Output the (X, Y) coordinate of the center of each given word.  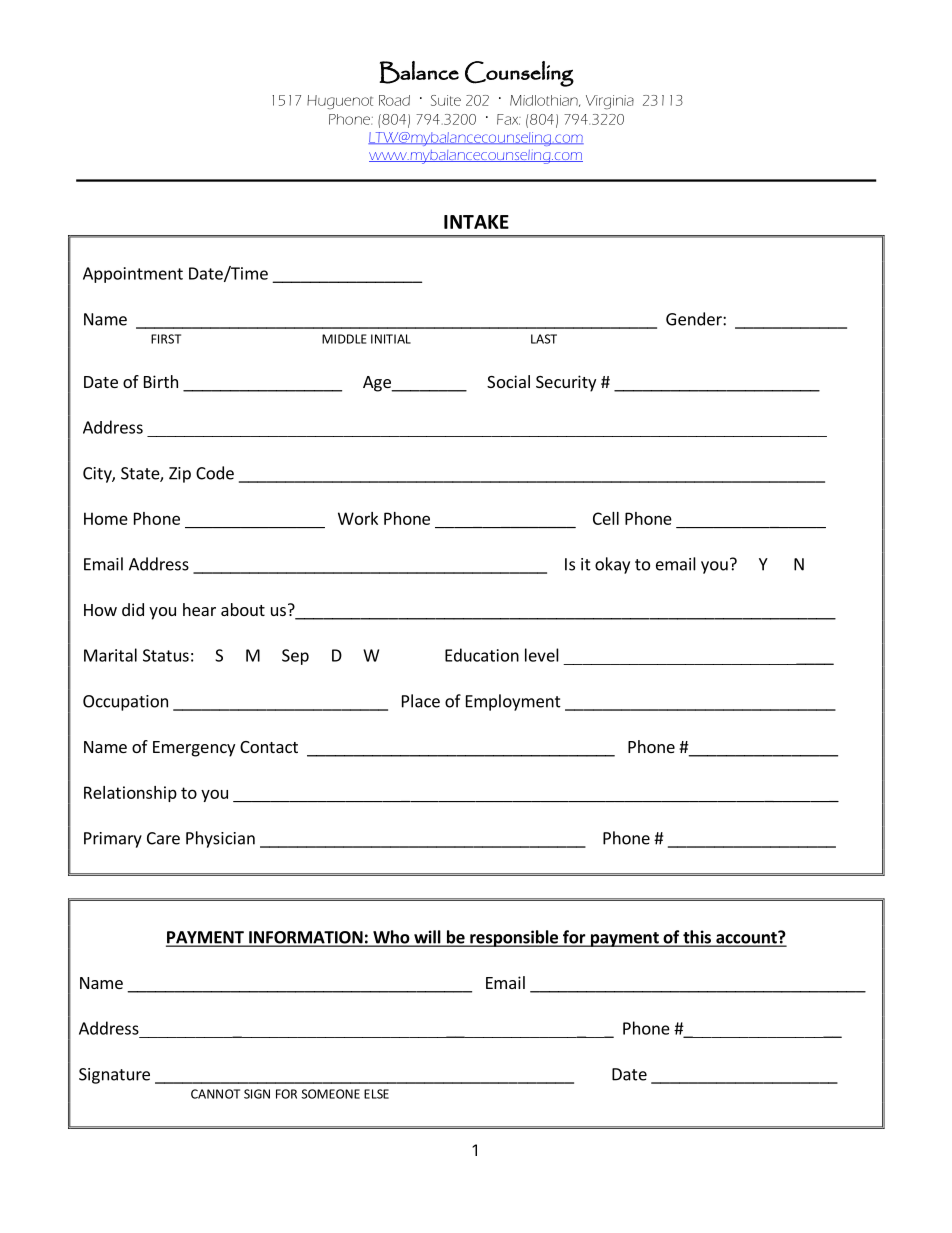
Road (394, 100)
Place (421, 701)
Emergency (194, 749)
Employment (513, 702)
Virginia (610, 102)
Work (358, 518)
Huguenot (340, 102)
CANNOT (215, 1094)
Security (566, 383)
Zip (180, 475)
